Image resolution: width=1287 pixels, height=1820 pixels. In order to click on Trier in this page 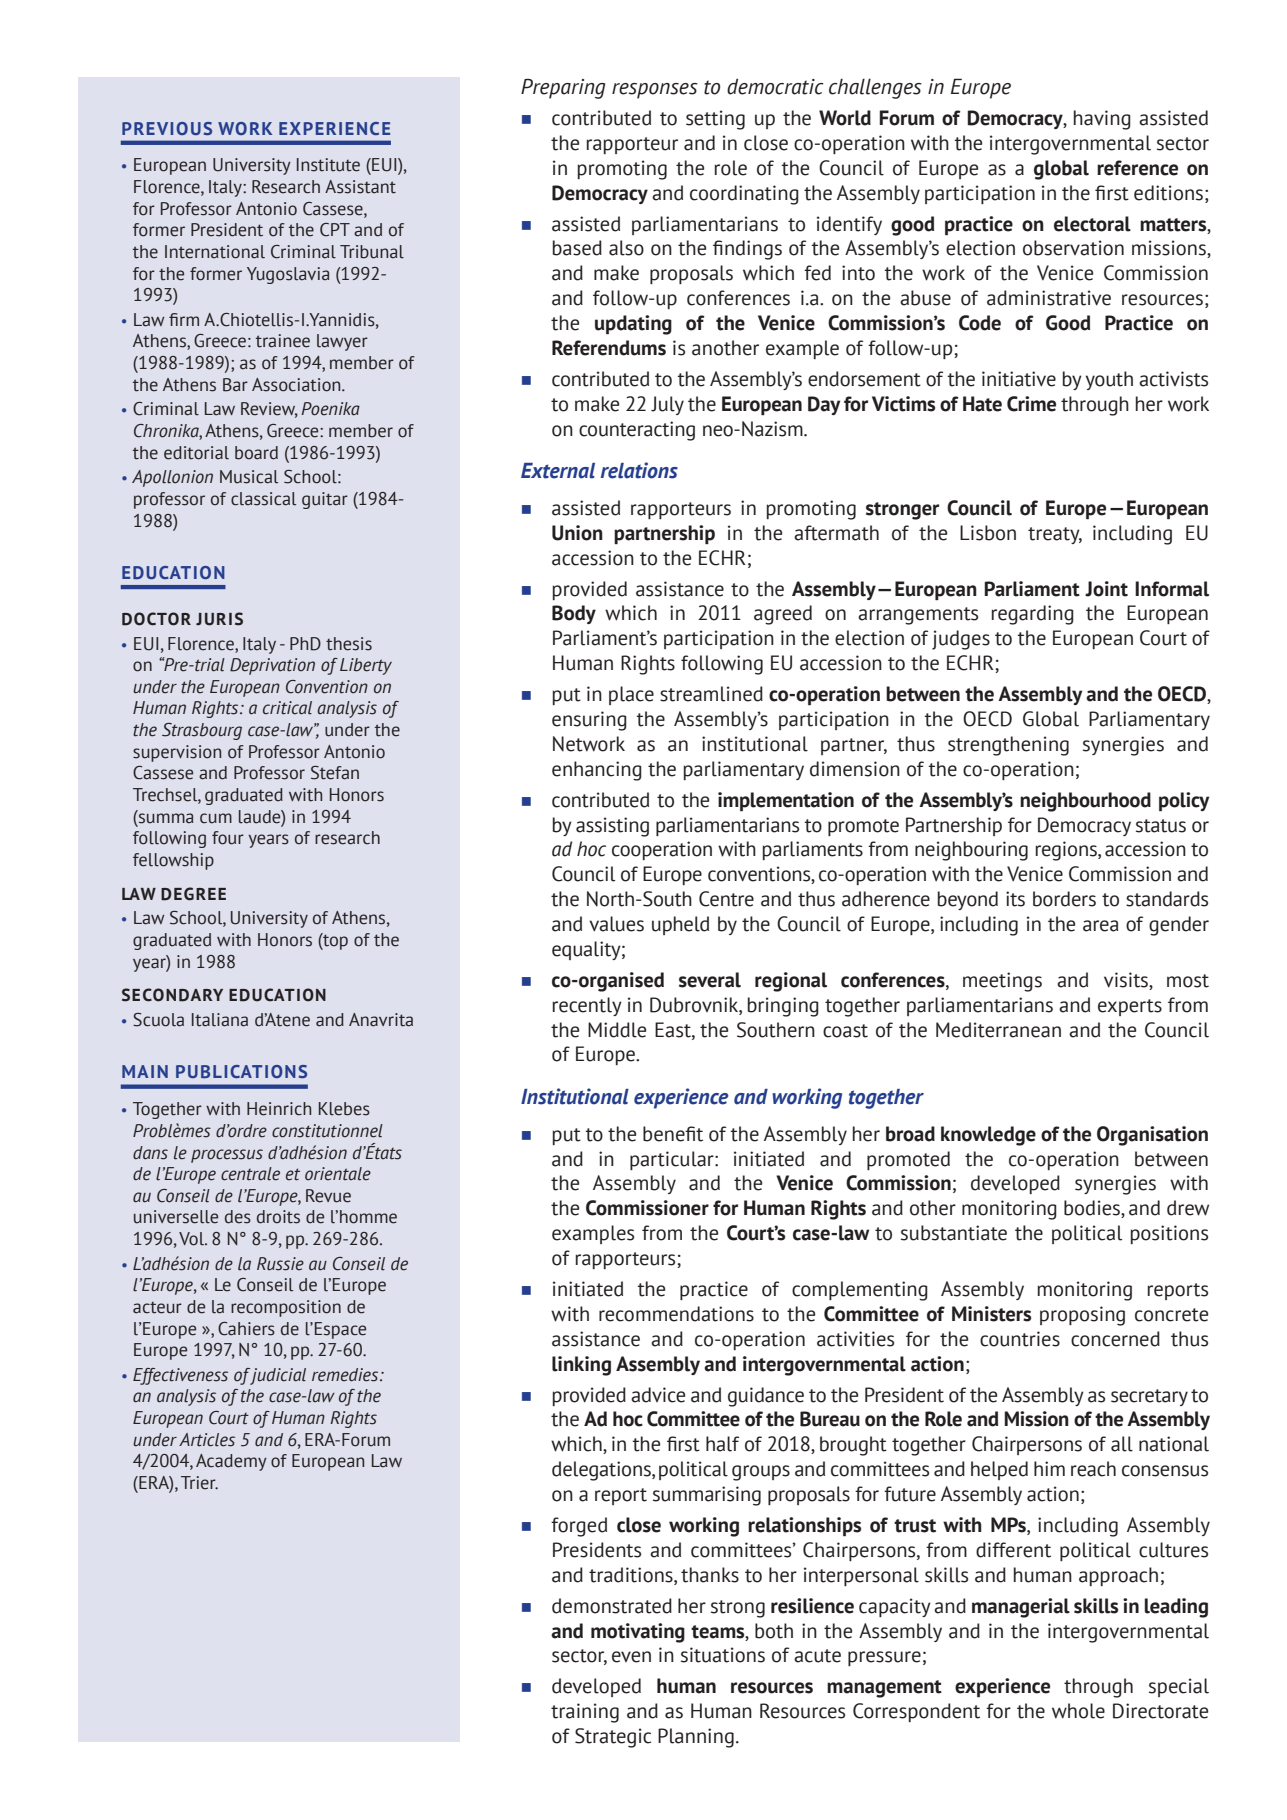, I will do `click(199, 1483)`.
